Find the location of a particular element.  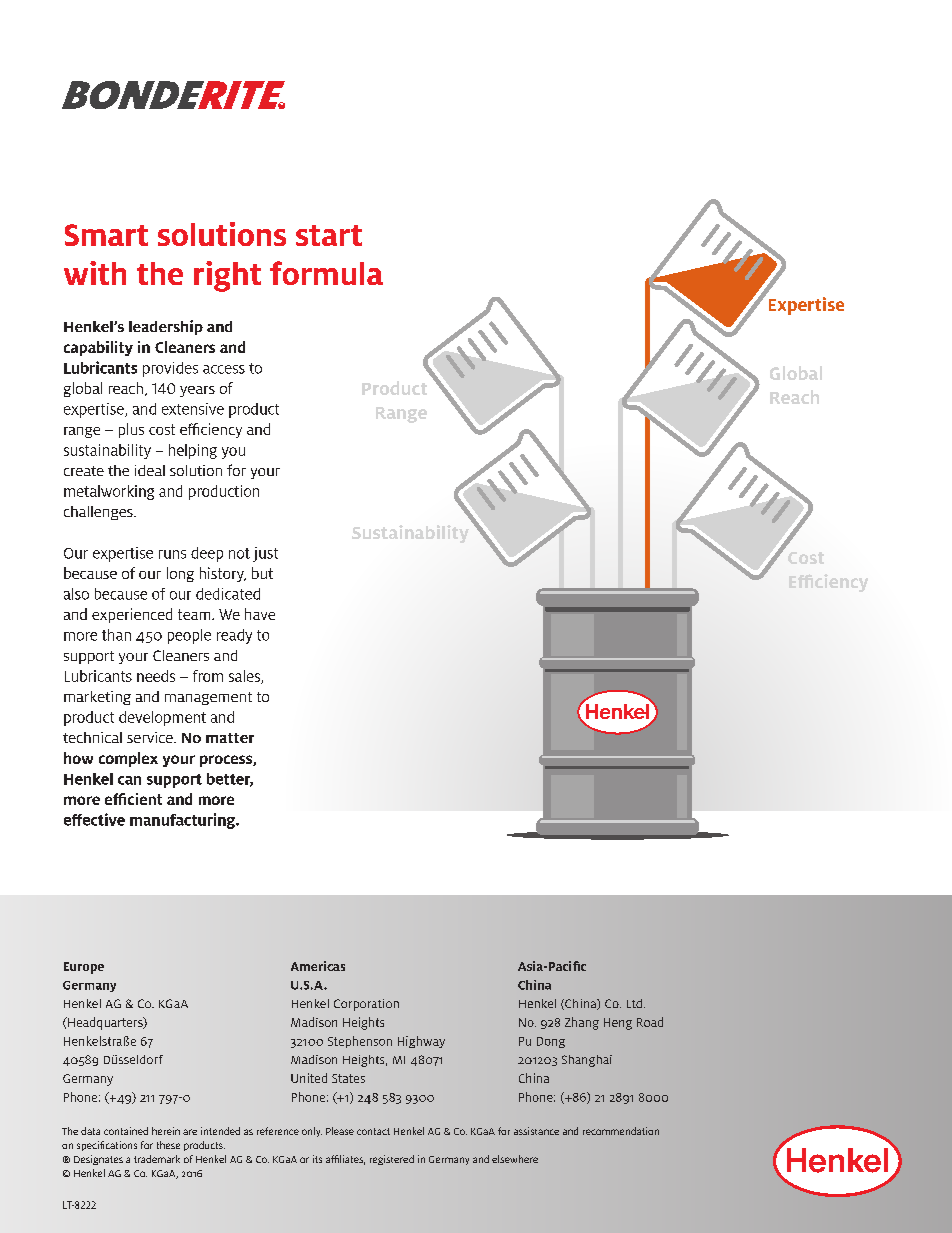

start is located at coordinates (329, 235).
